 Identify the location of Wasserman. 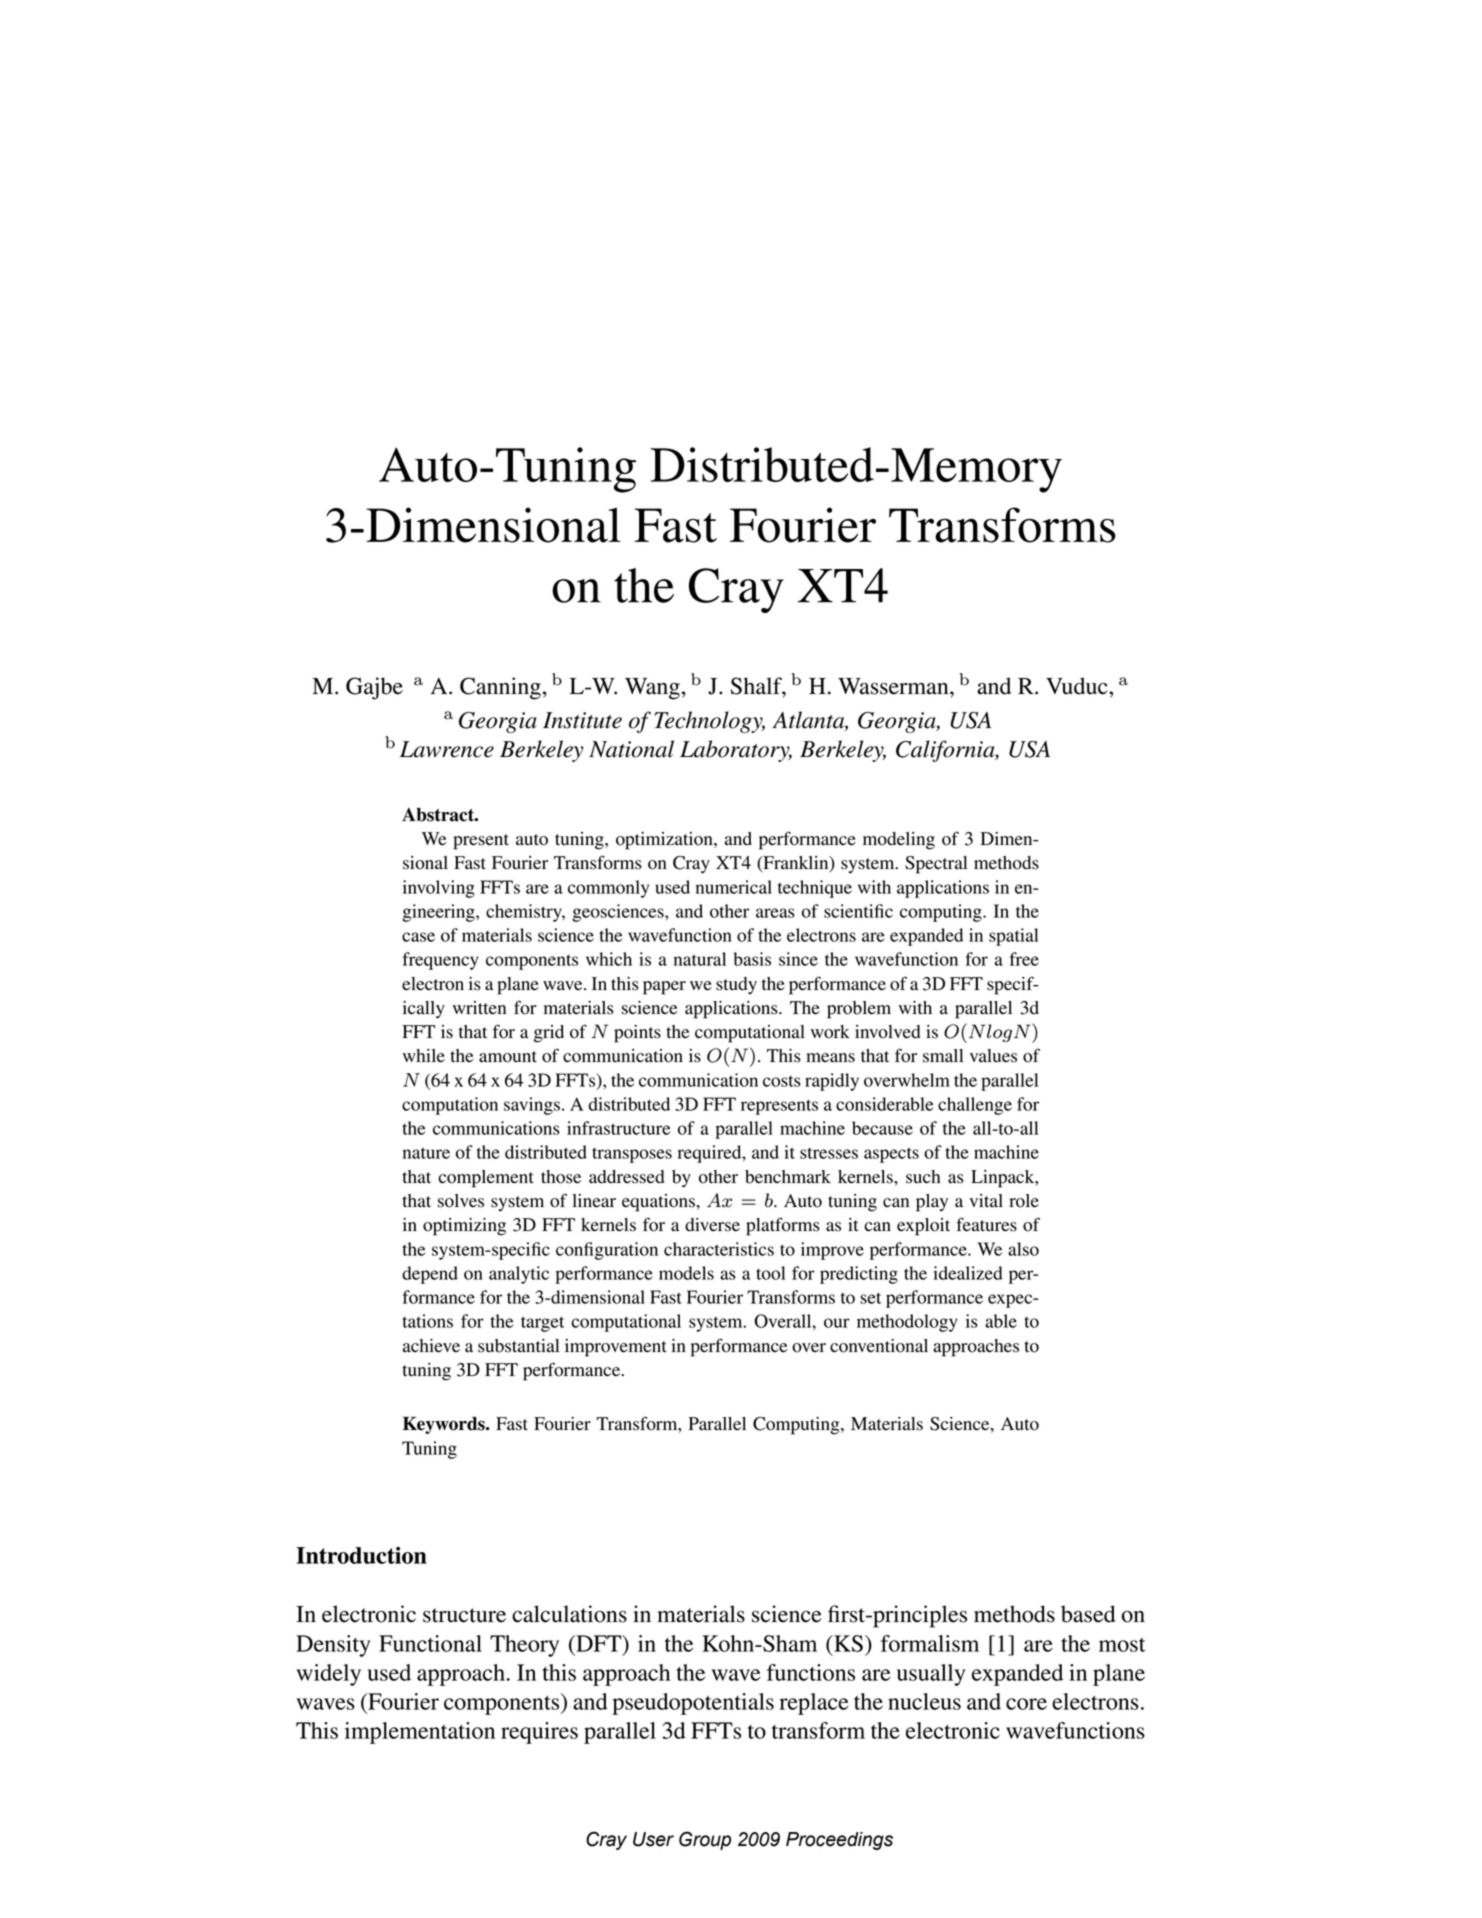
(894, 686).
